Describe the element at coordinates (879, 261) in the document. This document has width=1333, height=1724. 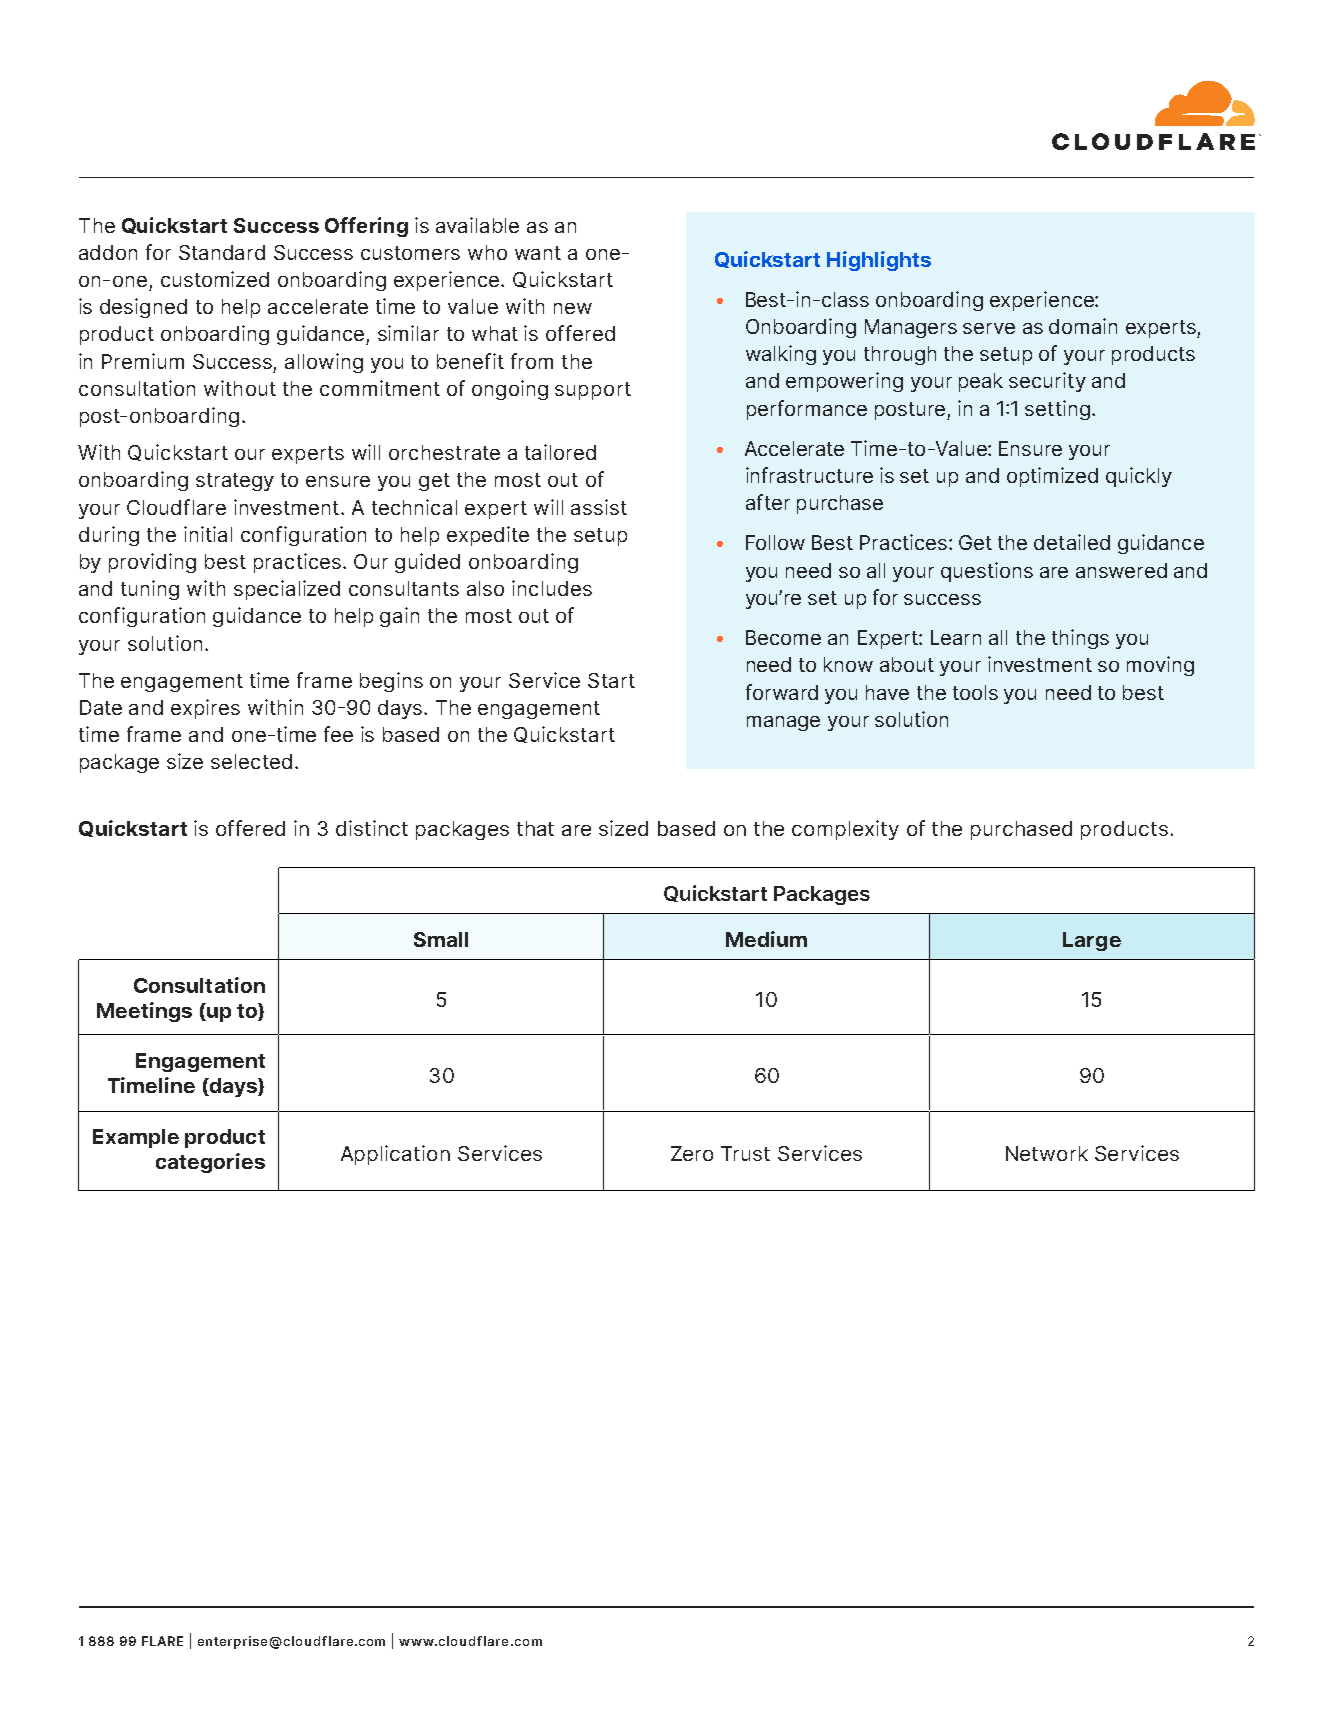
I see `Highlights` at that location.
